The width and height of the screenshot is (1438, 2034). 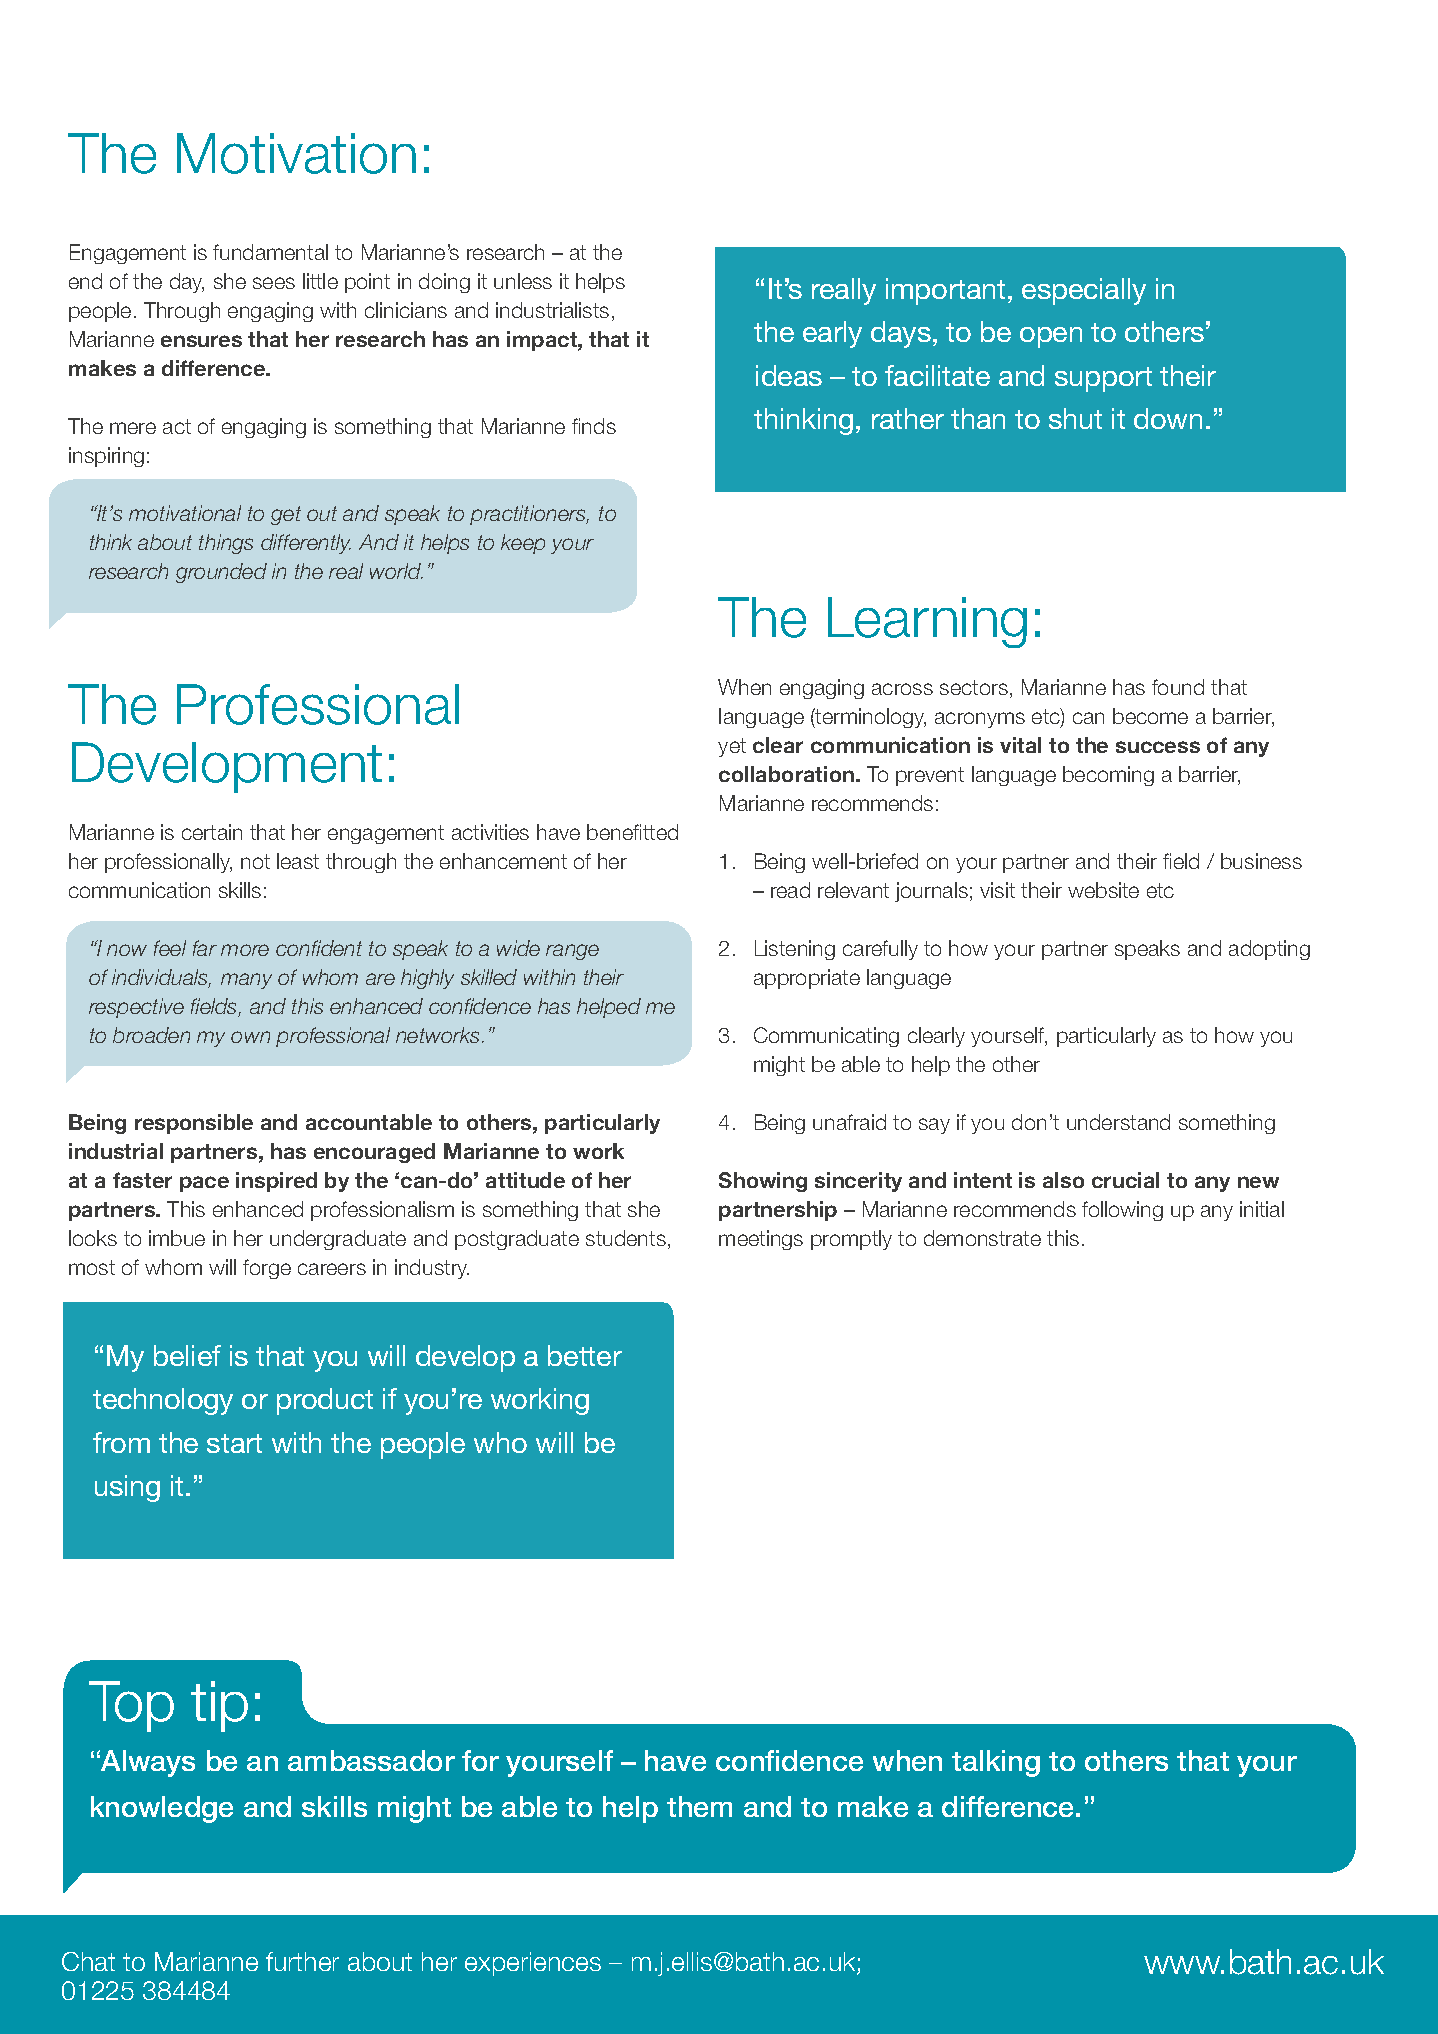 What do you see at coordinates (1122, 1211) in the screenshot?
I see `following` at bounding box center [1122, 1211].
